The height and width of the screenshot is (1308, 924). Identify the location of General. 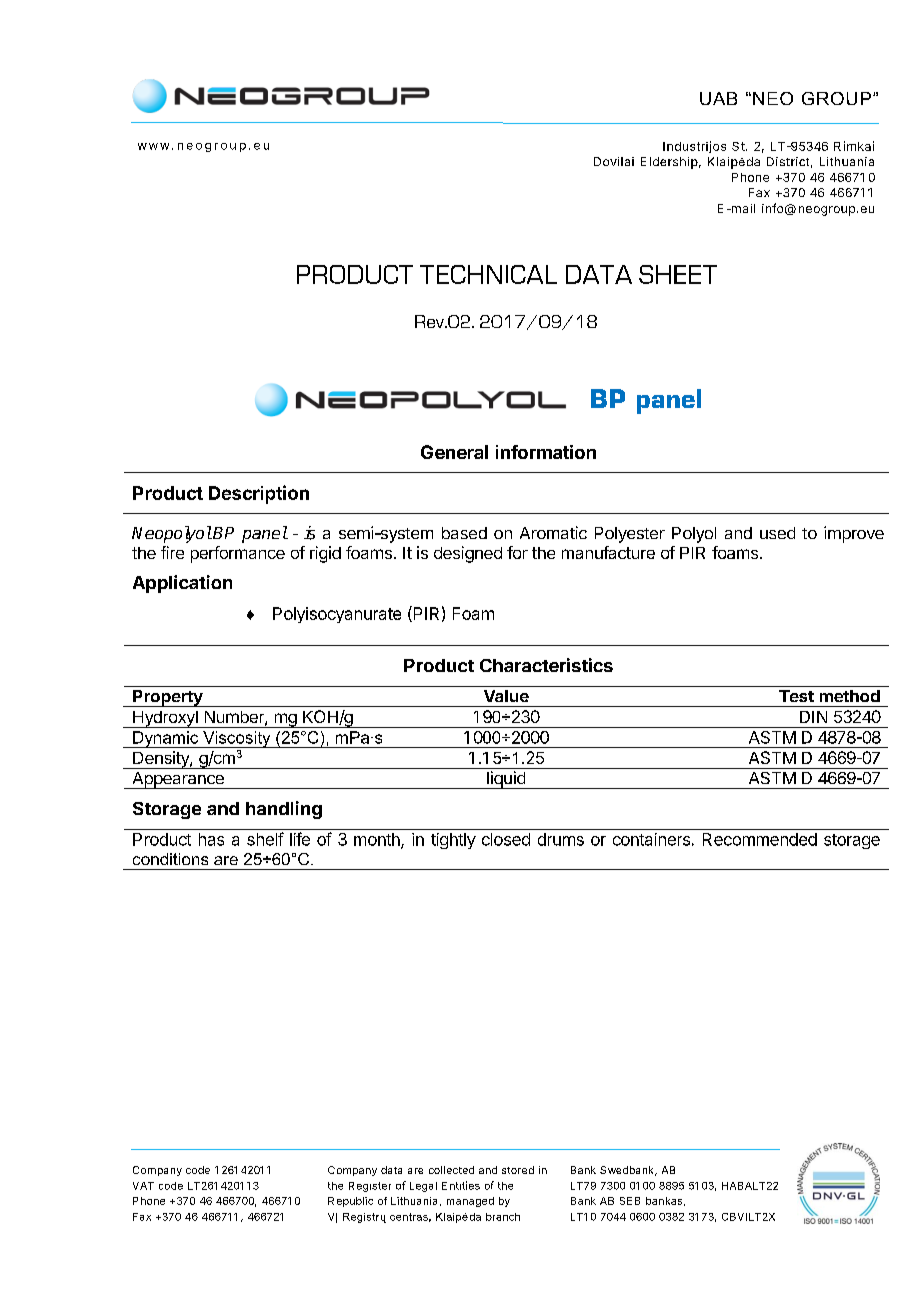
(454, 452).
